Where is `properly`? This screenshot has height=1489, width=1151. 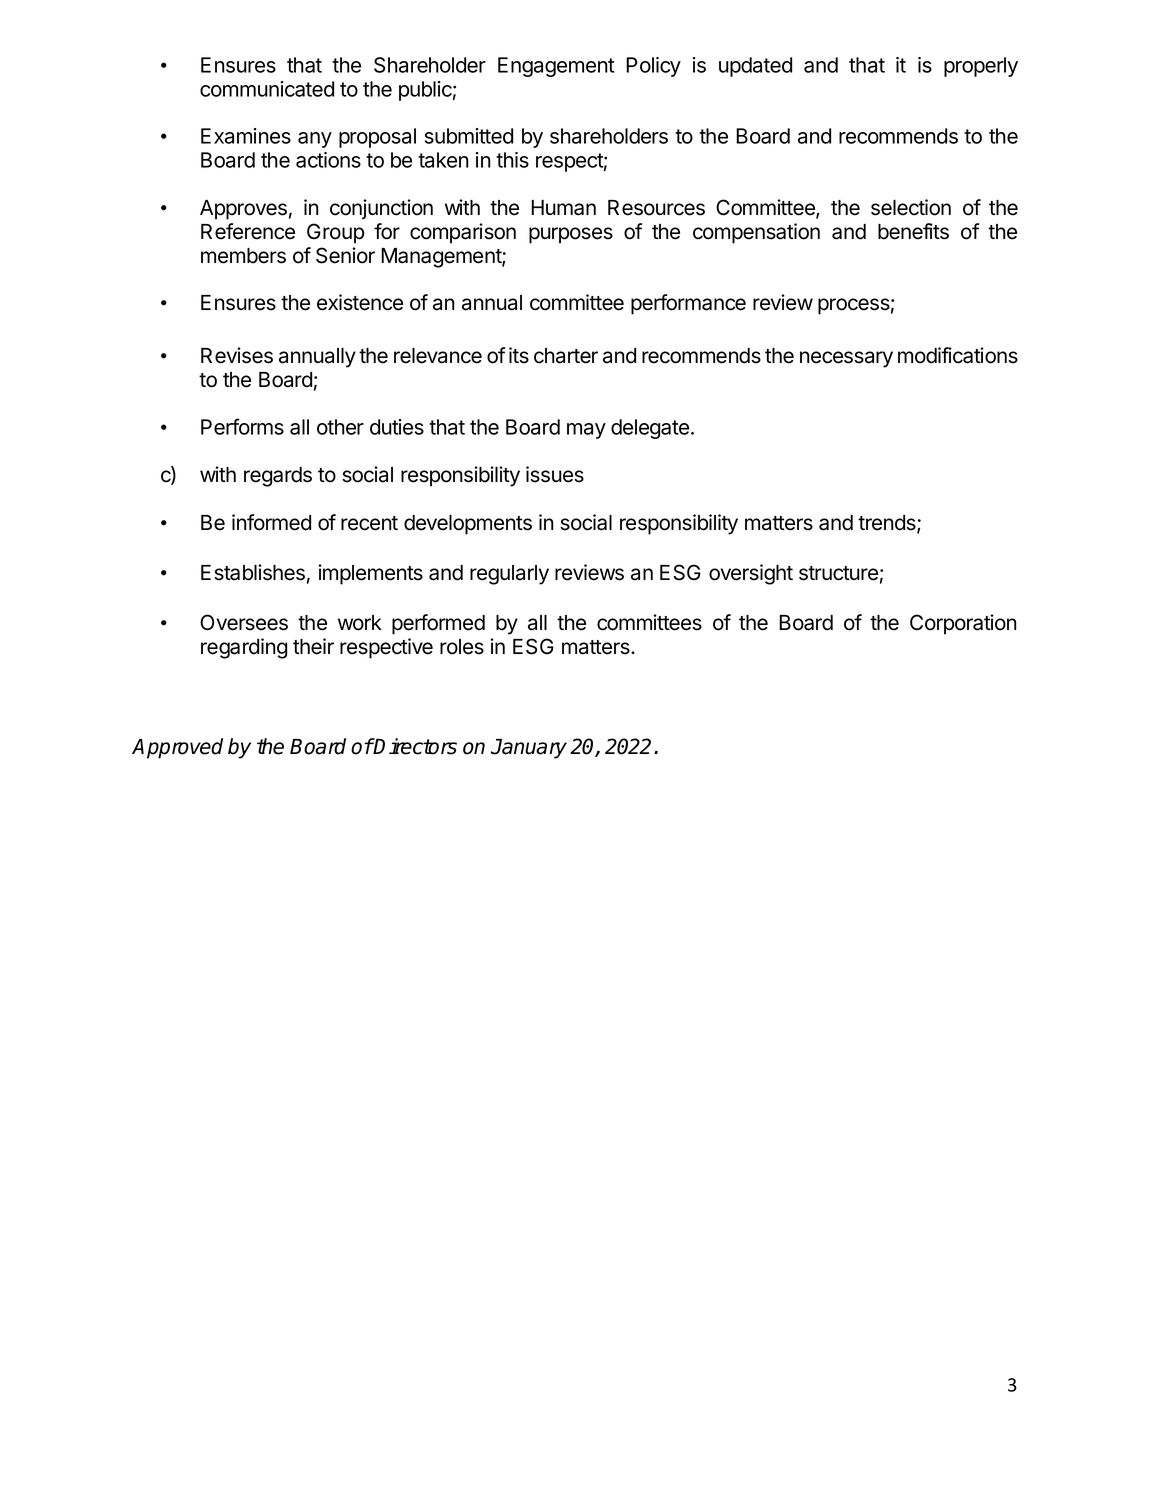 properly is located at coordinates (981, 67).
